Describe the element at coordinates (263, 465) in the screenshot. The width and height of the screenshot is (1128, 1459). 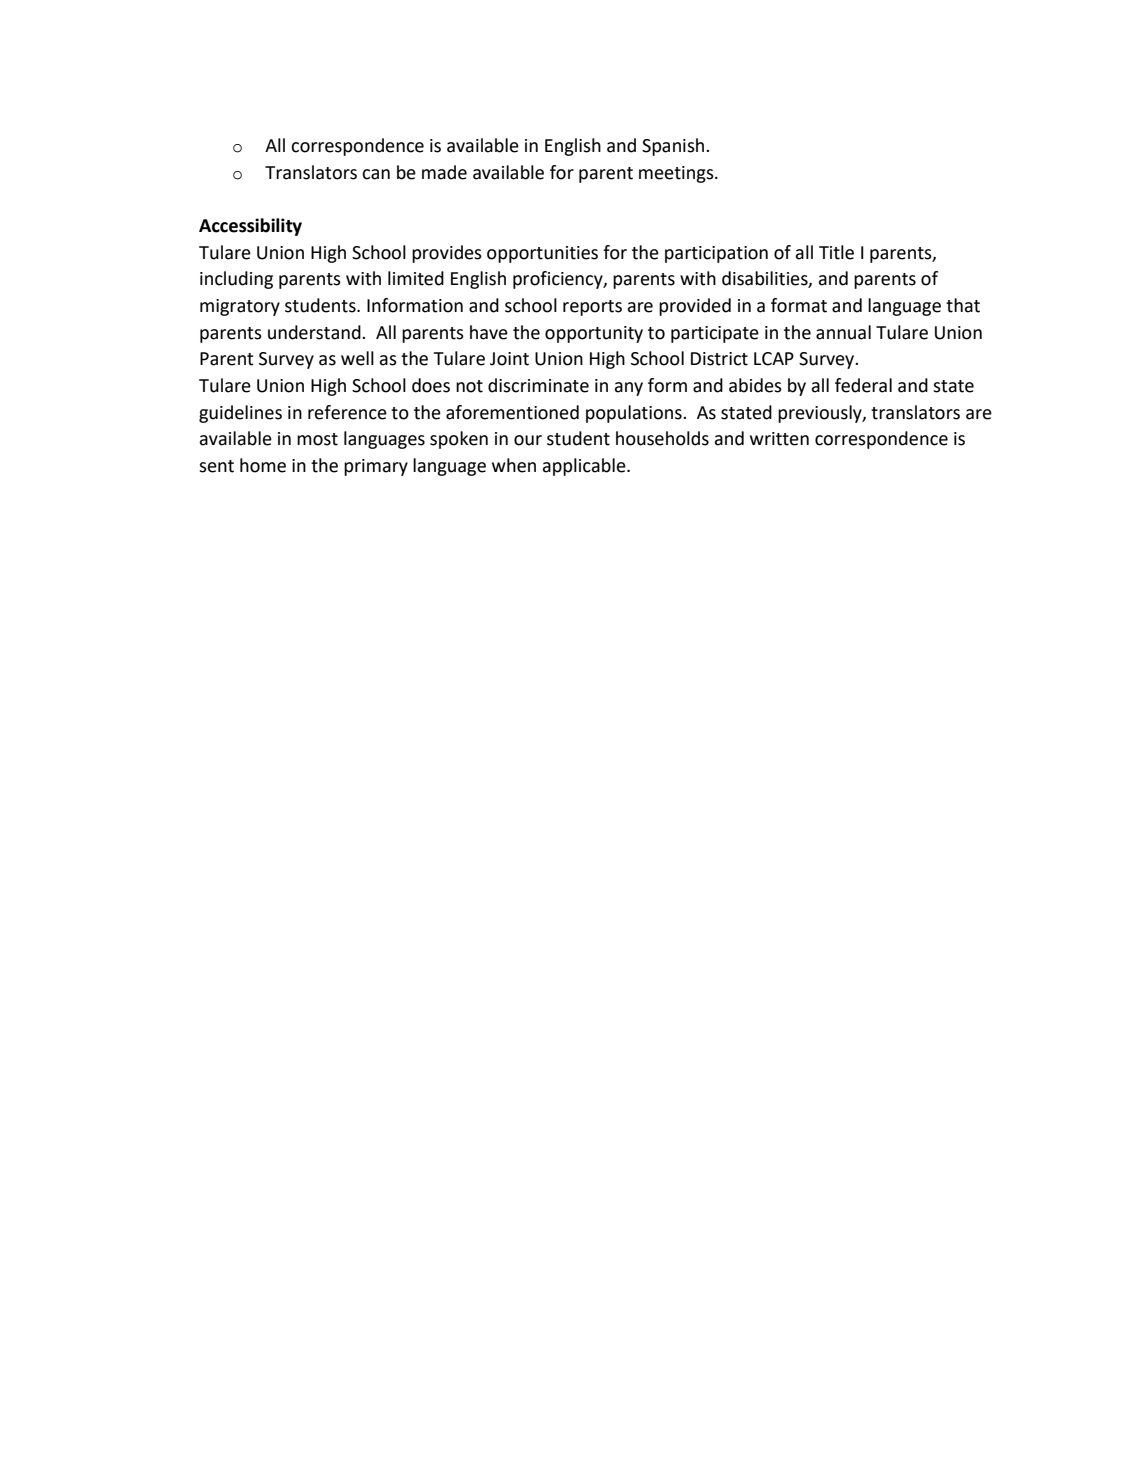
I see `home` at that location.
